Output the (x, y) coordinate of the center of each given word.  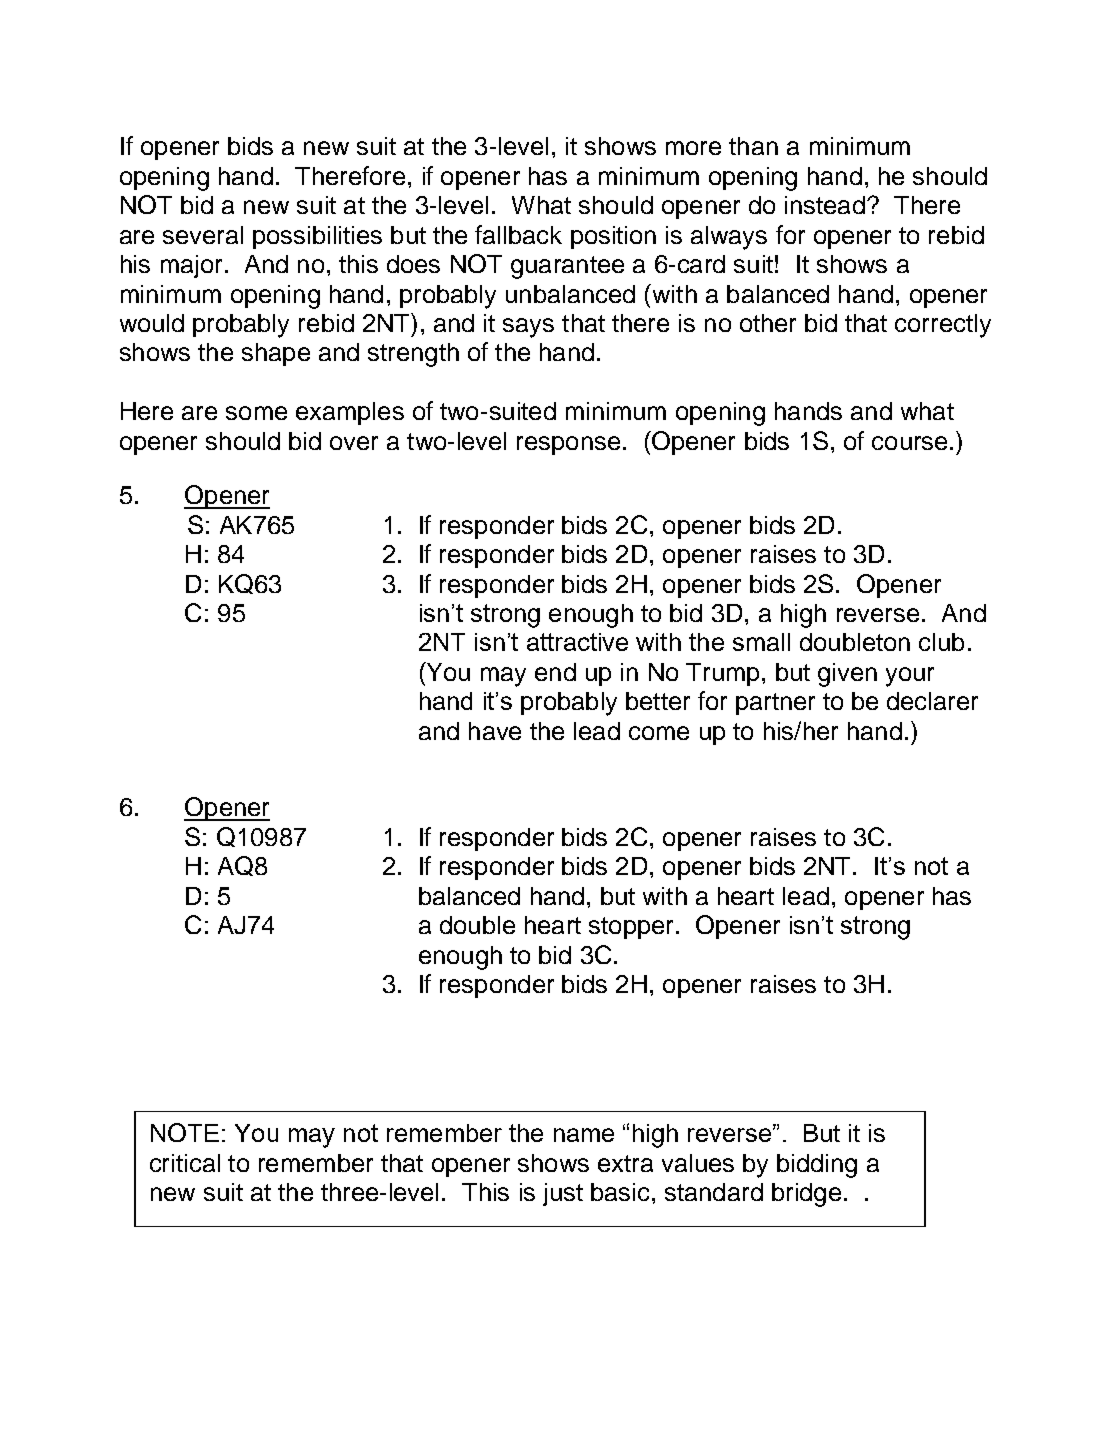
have (495, 731)
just (563, 1194)
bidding (817, 1166)
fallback (518, 234)
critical (185, 1163)
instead (825, 205)
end (555, 672)
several (203, 235)
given (847, 675)
